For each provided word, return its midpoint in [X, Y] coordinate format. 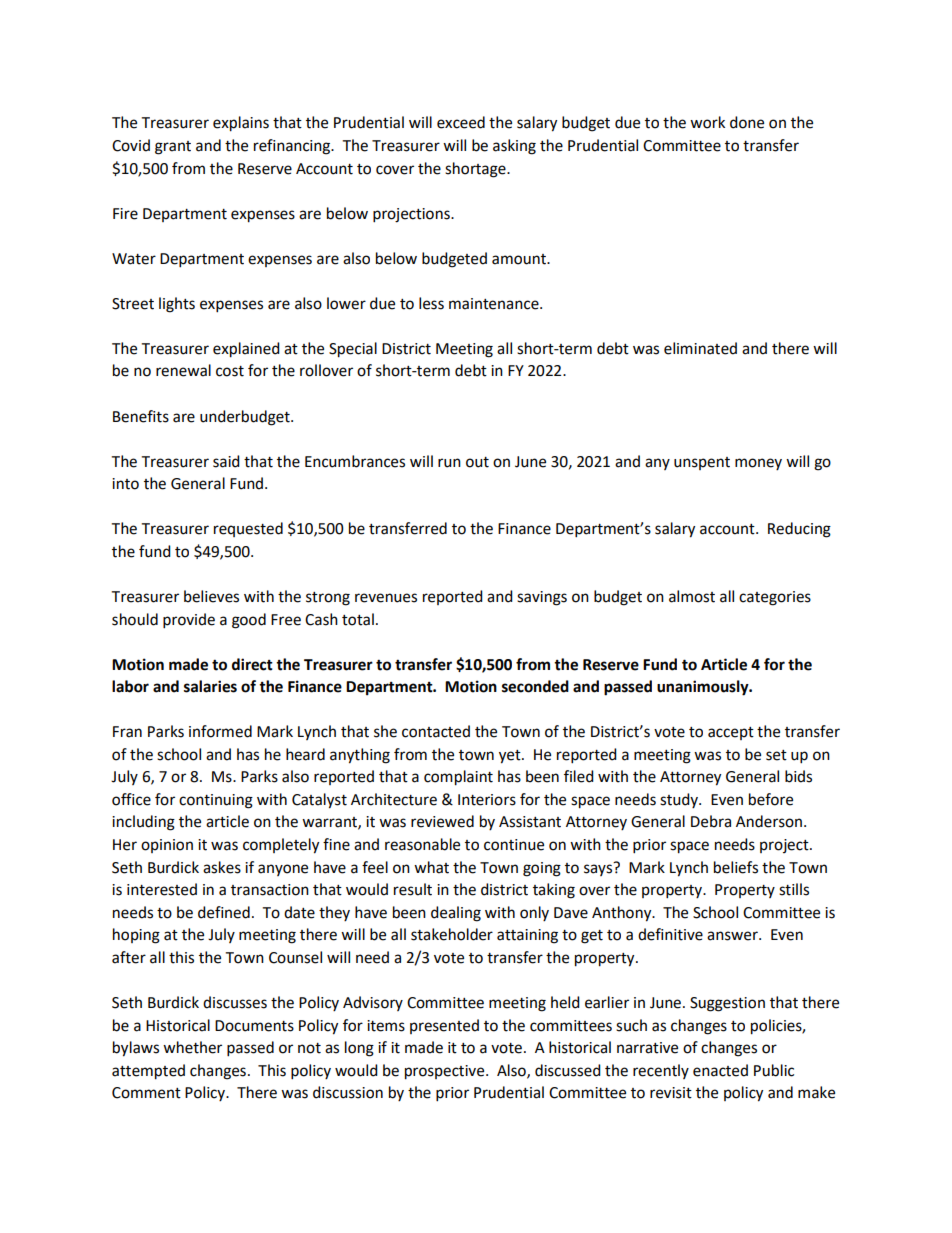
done [747, 122]
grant [173, 148]
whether [192, 1047]
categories [775, 598]
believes [211, 596]
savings [542, 598]
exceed [461, 122]
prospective [446, 1072]
